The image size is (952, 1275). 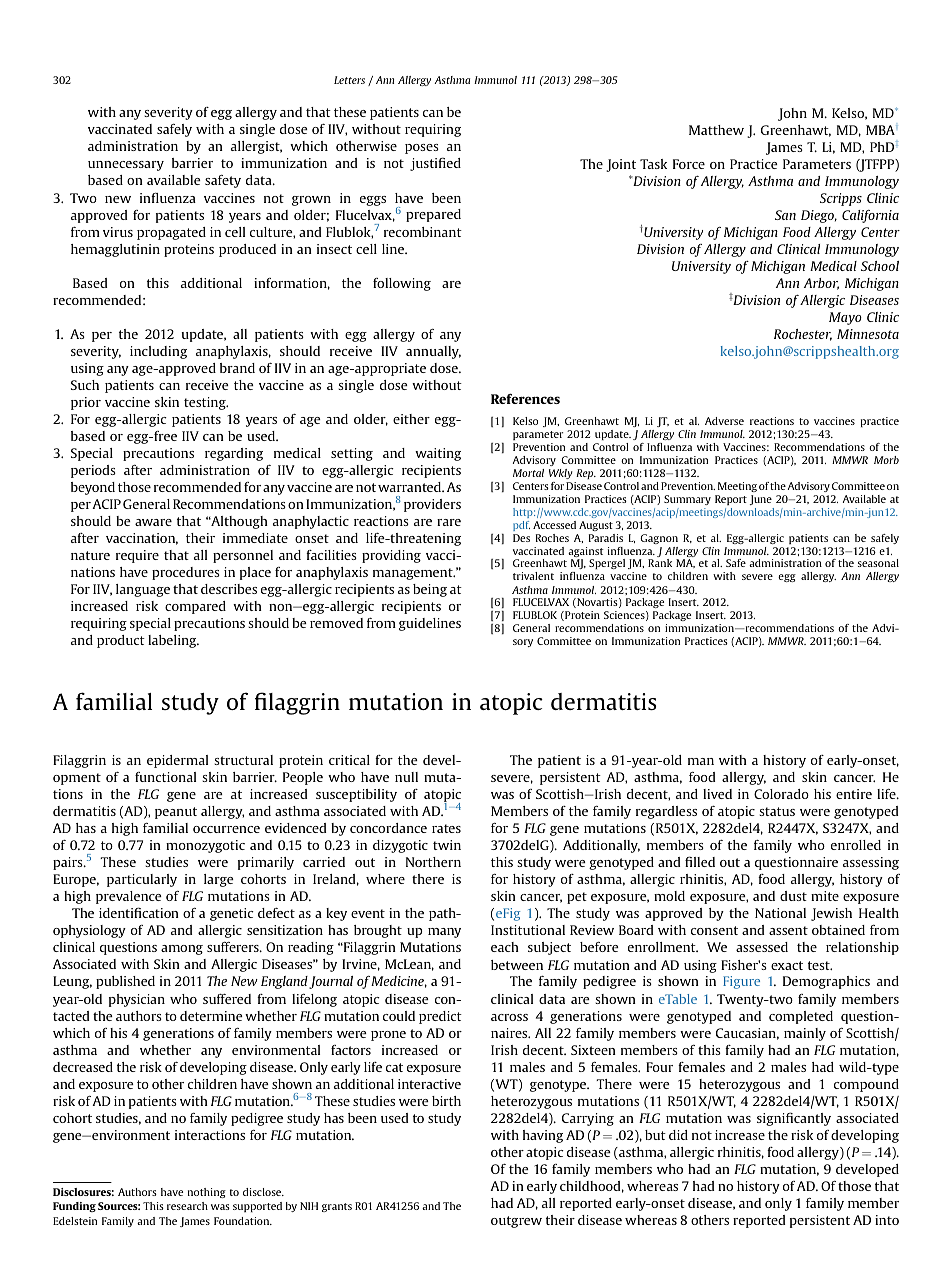 What do you see at coordinates (887, 1220) in the page?
I see `into` at bounding box center [887, 1220].
